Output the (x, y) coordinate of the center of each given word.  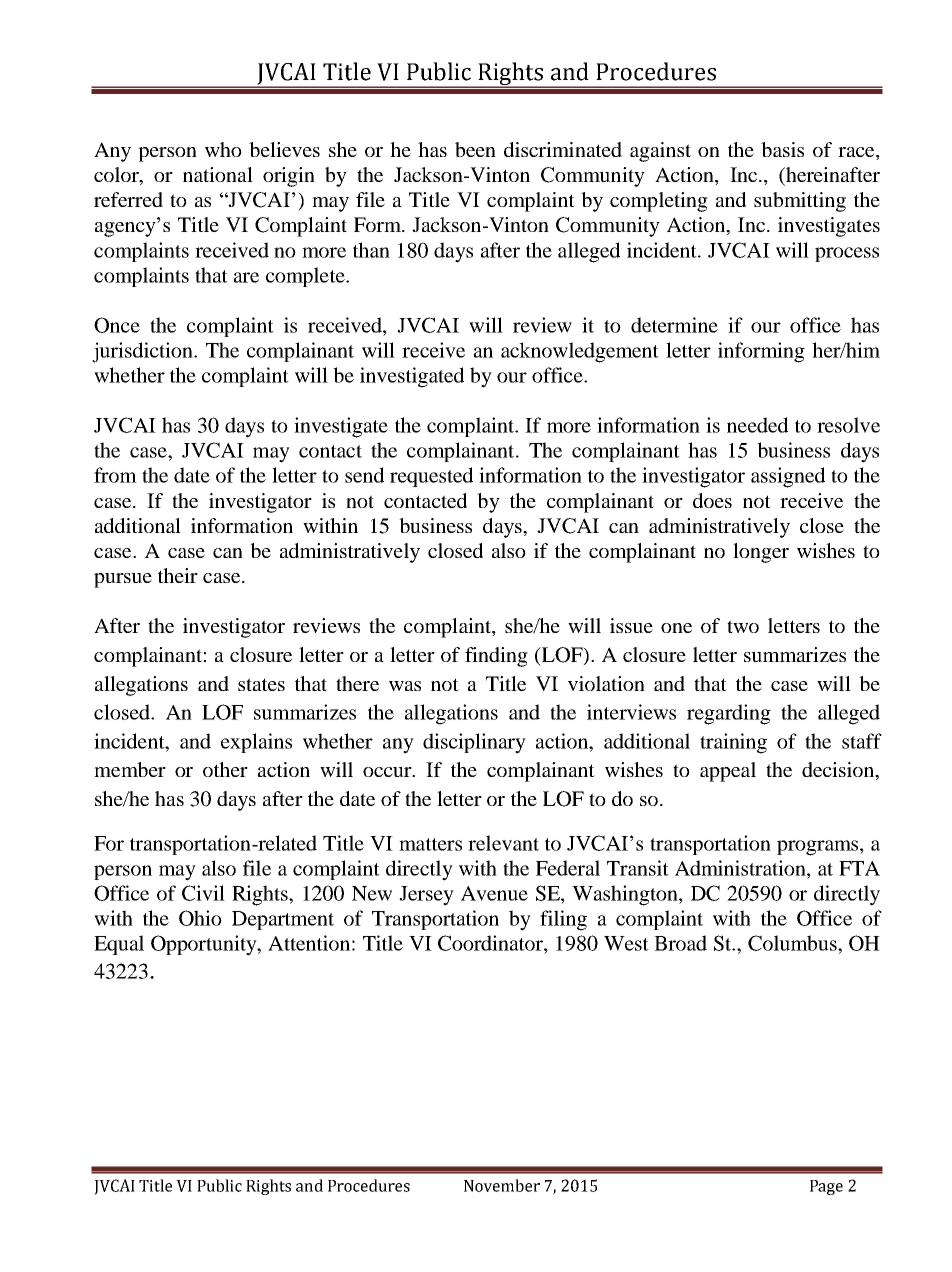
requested (431, 477)
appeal (728, 772)
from (115, 475)
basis (782, 149)
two (743, 626)
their (178, 575)
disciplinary (474, 743)
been (475, 149)
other (225, 769)
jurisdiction (143, 352)
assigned (788, 477)
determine (674, 325)
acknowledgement (580, 352)
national (218, 174)
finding (496, 657)
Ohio (200, 918)
